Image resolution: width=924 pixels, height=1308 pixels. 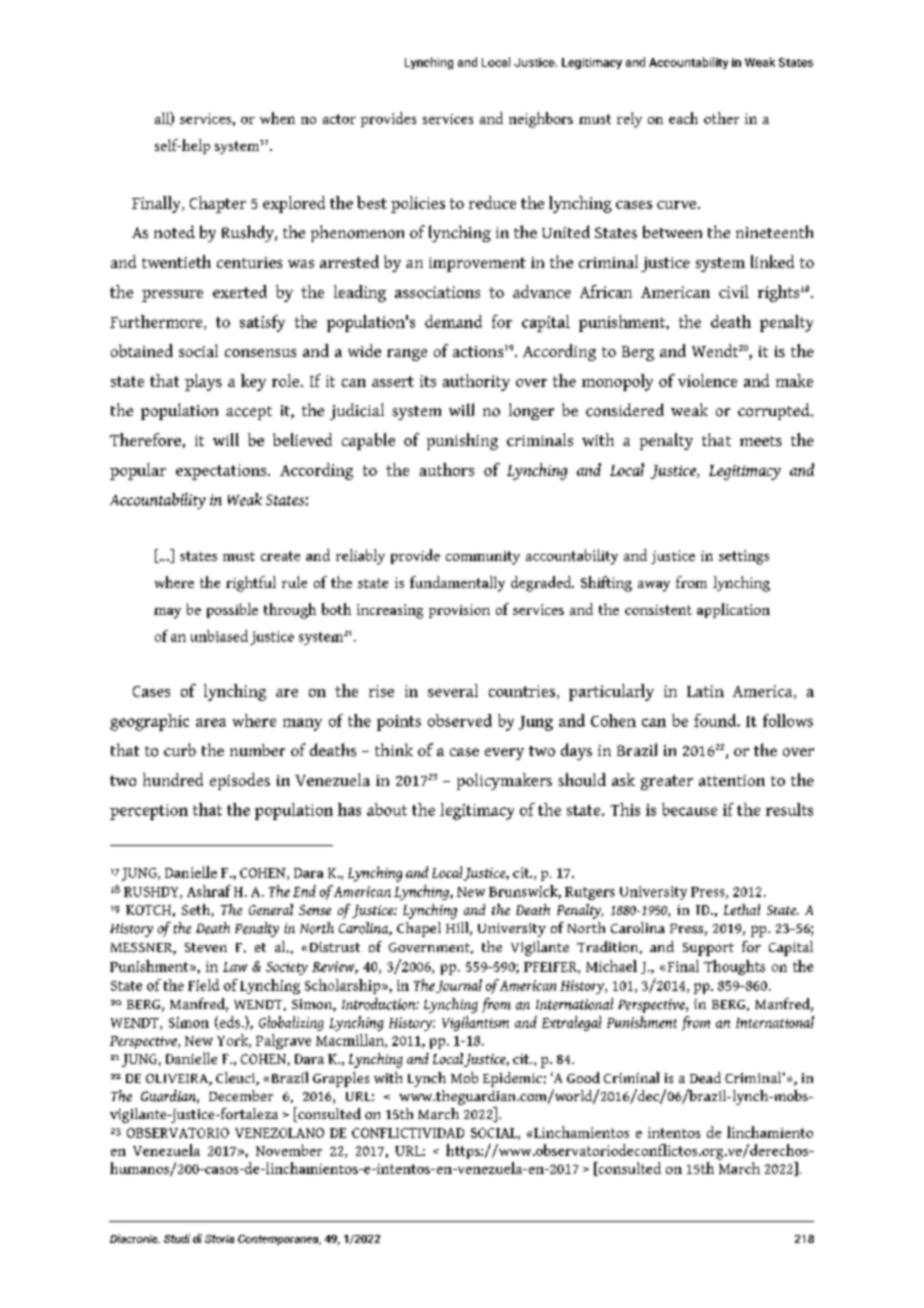 I want to click on expectations, so click(x=221, y=472).
